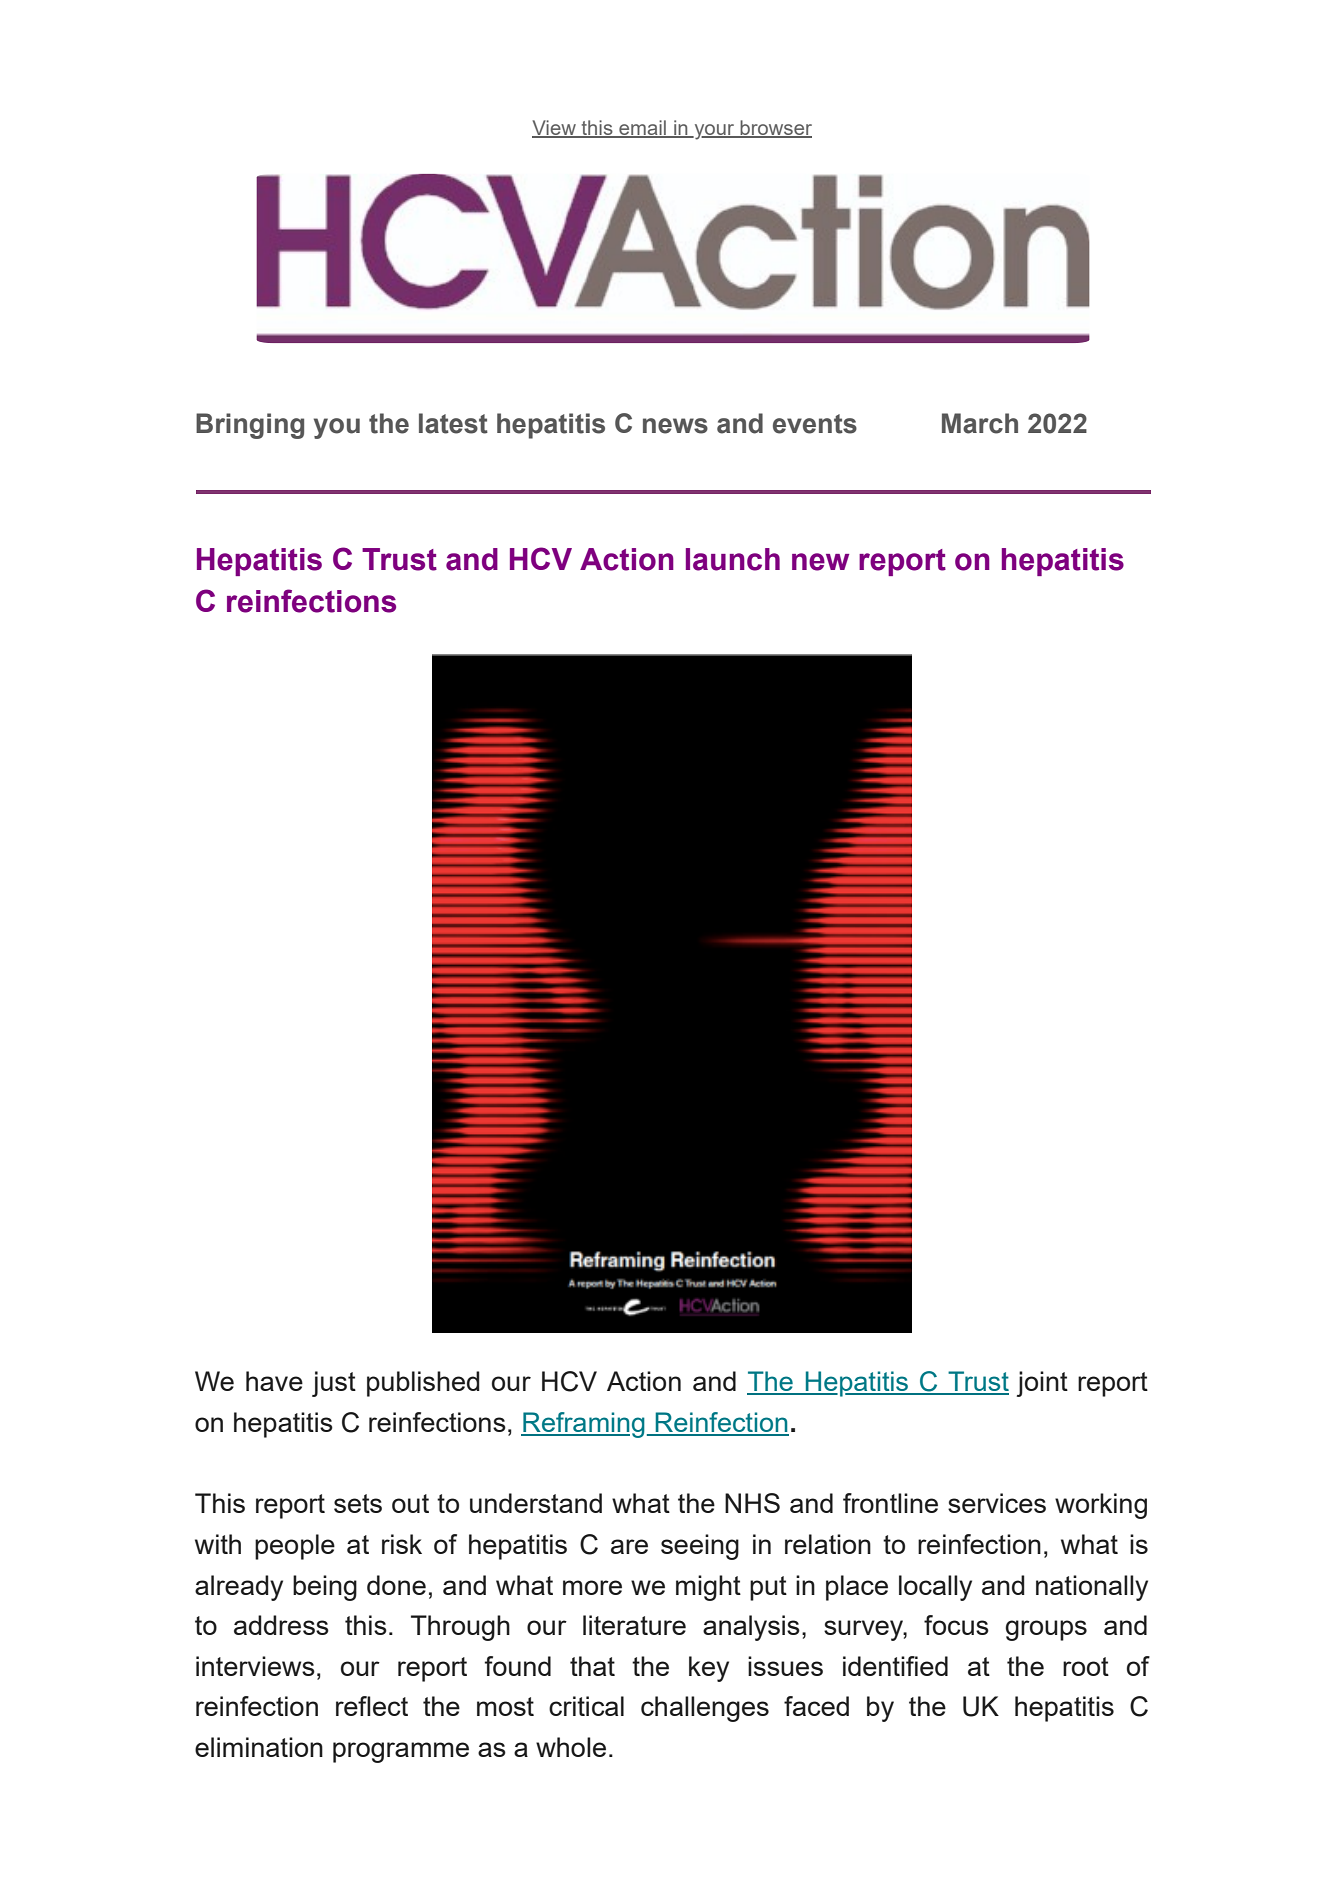 This image has width=1342, height=1900. What do you see at coordinates (372, 1706) in the image?
I see `reflect` at bounding box center [372, 1706].
